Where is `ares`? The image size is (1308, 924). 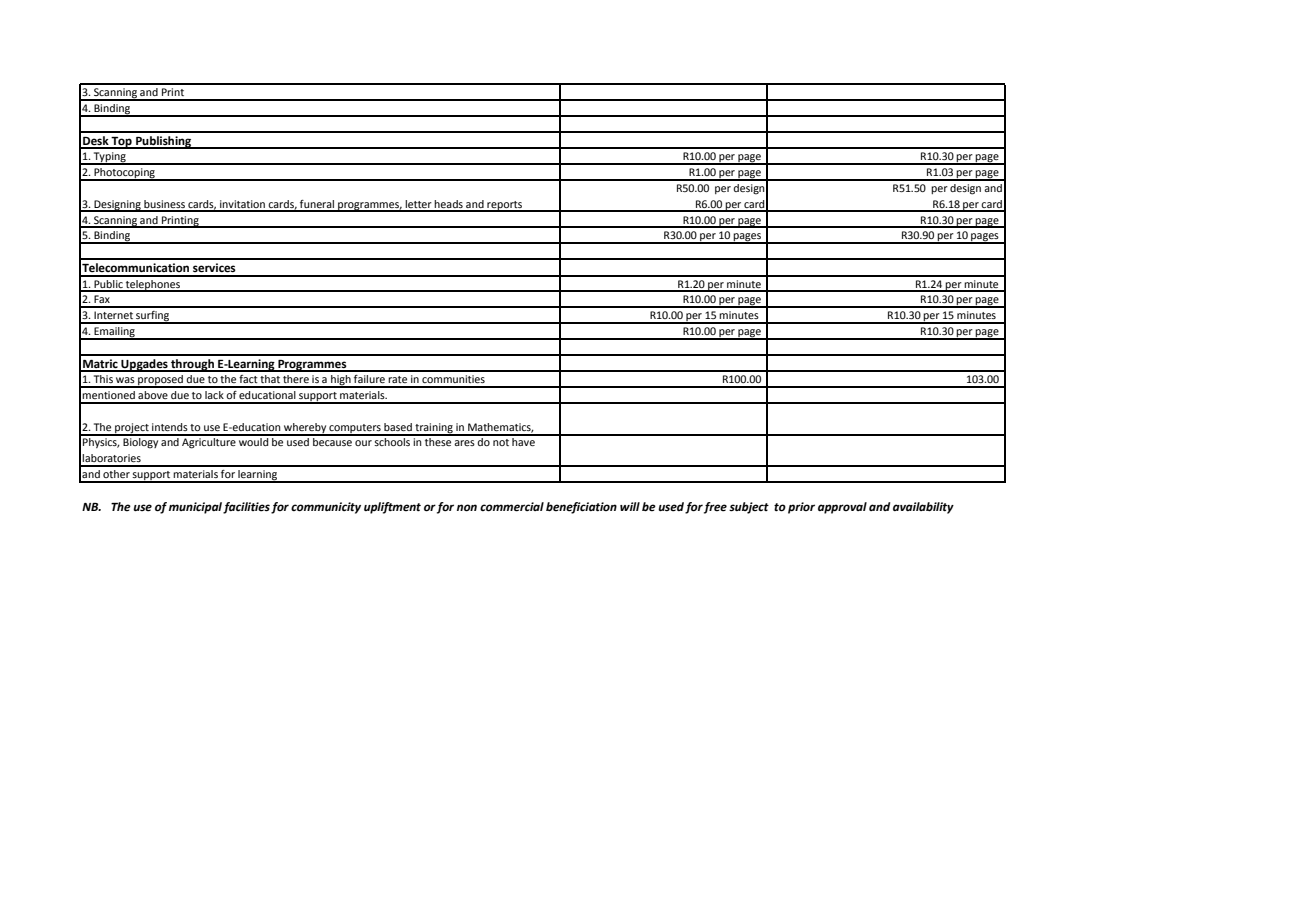
ares is located at coordinates (464, 443).
